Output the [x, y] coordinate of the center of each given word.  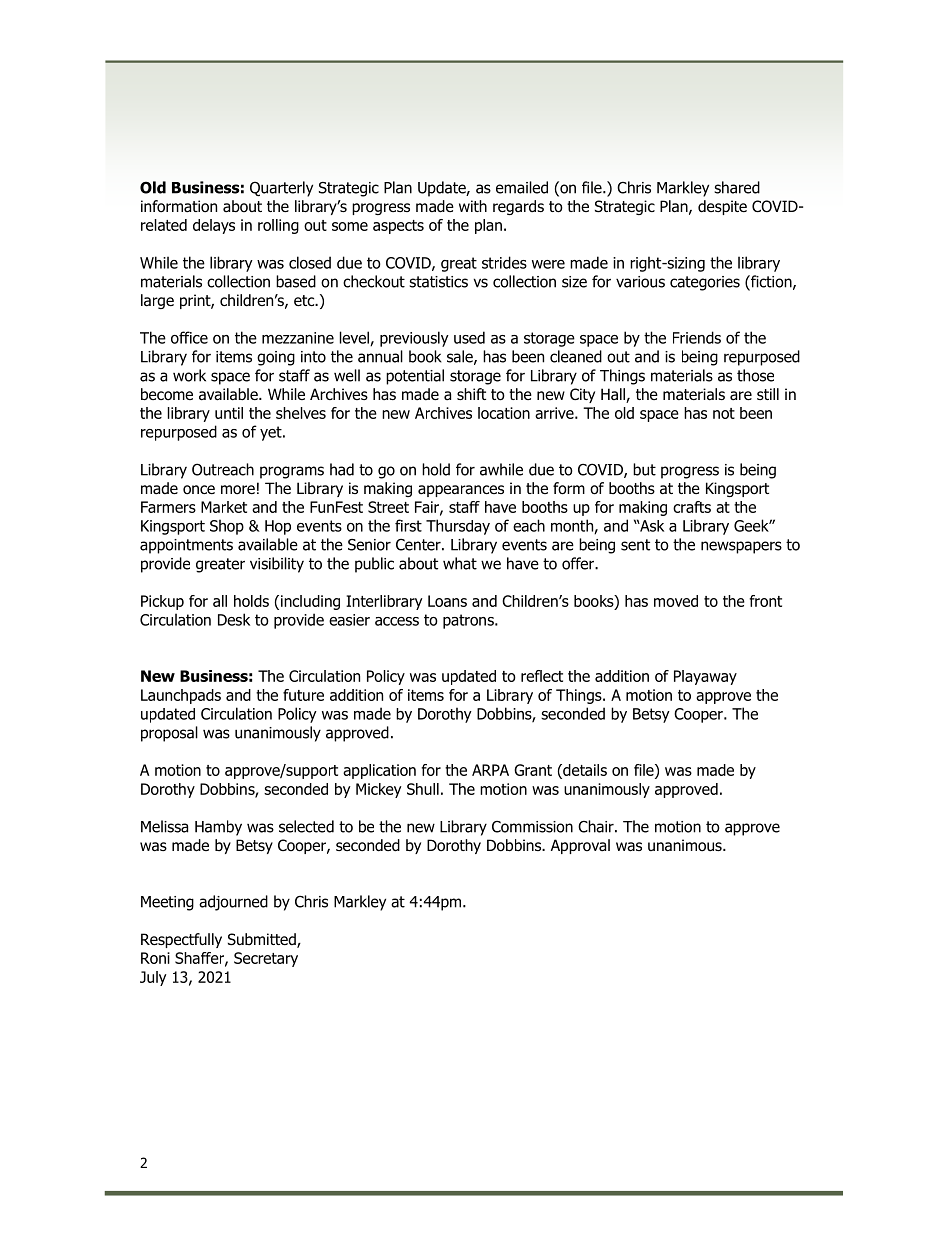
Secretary [266, 959]
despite [722, 207]
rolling [278, 226]
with [473, 206]
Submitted [263, 940]
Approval [580, 846]
